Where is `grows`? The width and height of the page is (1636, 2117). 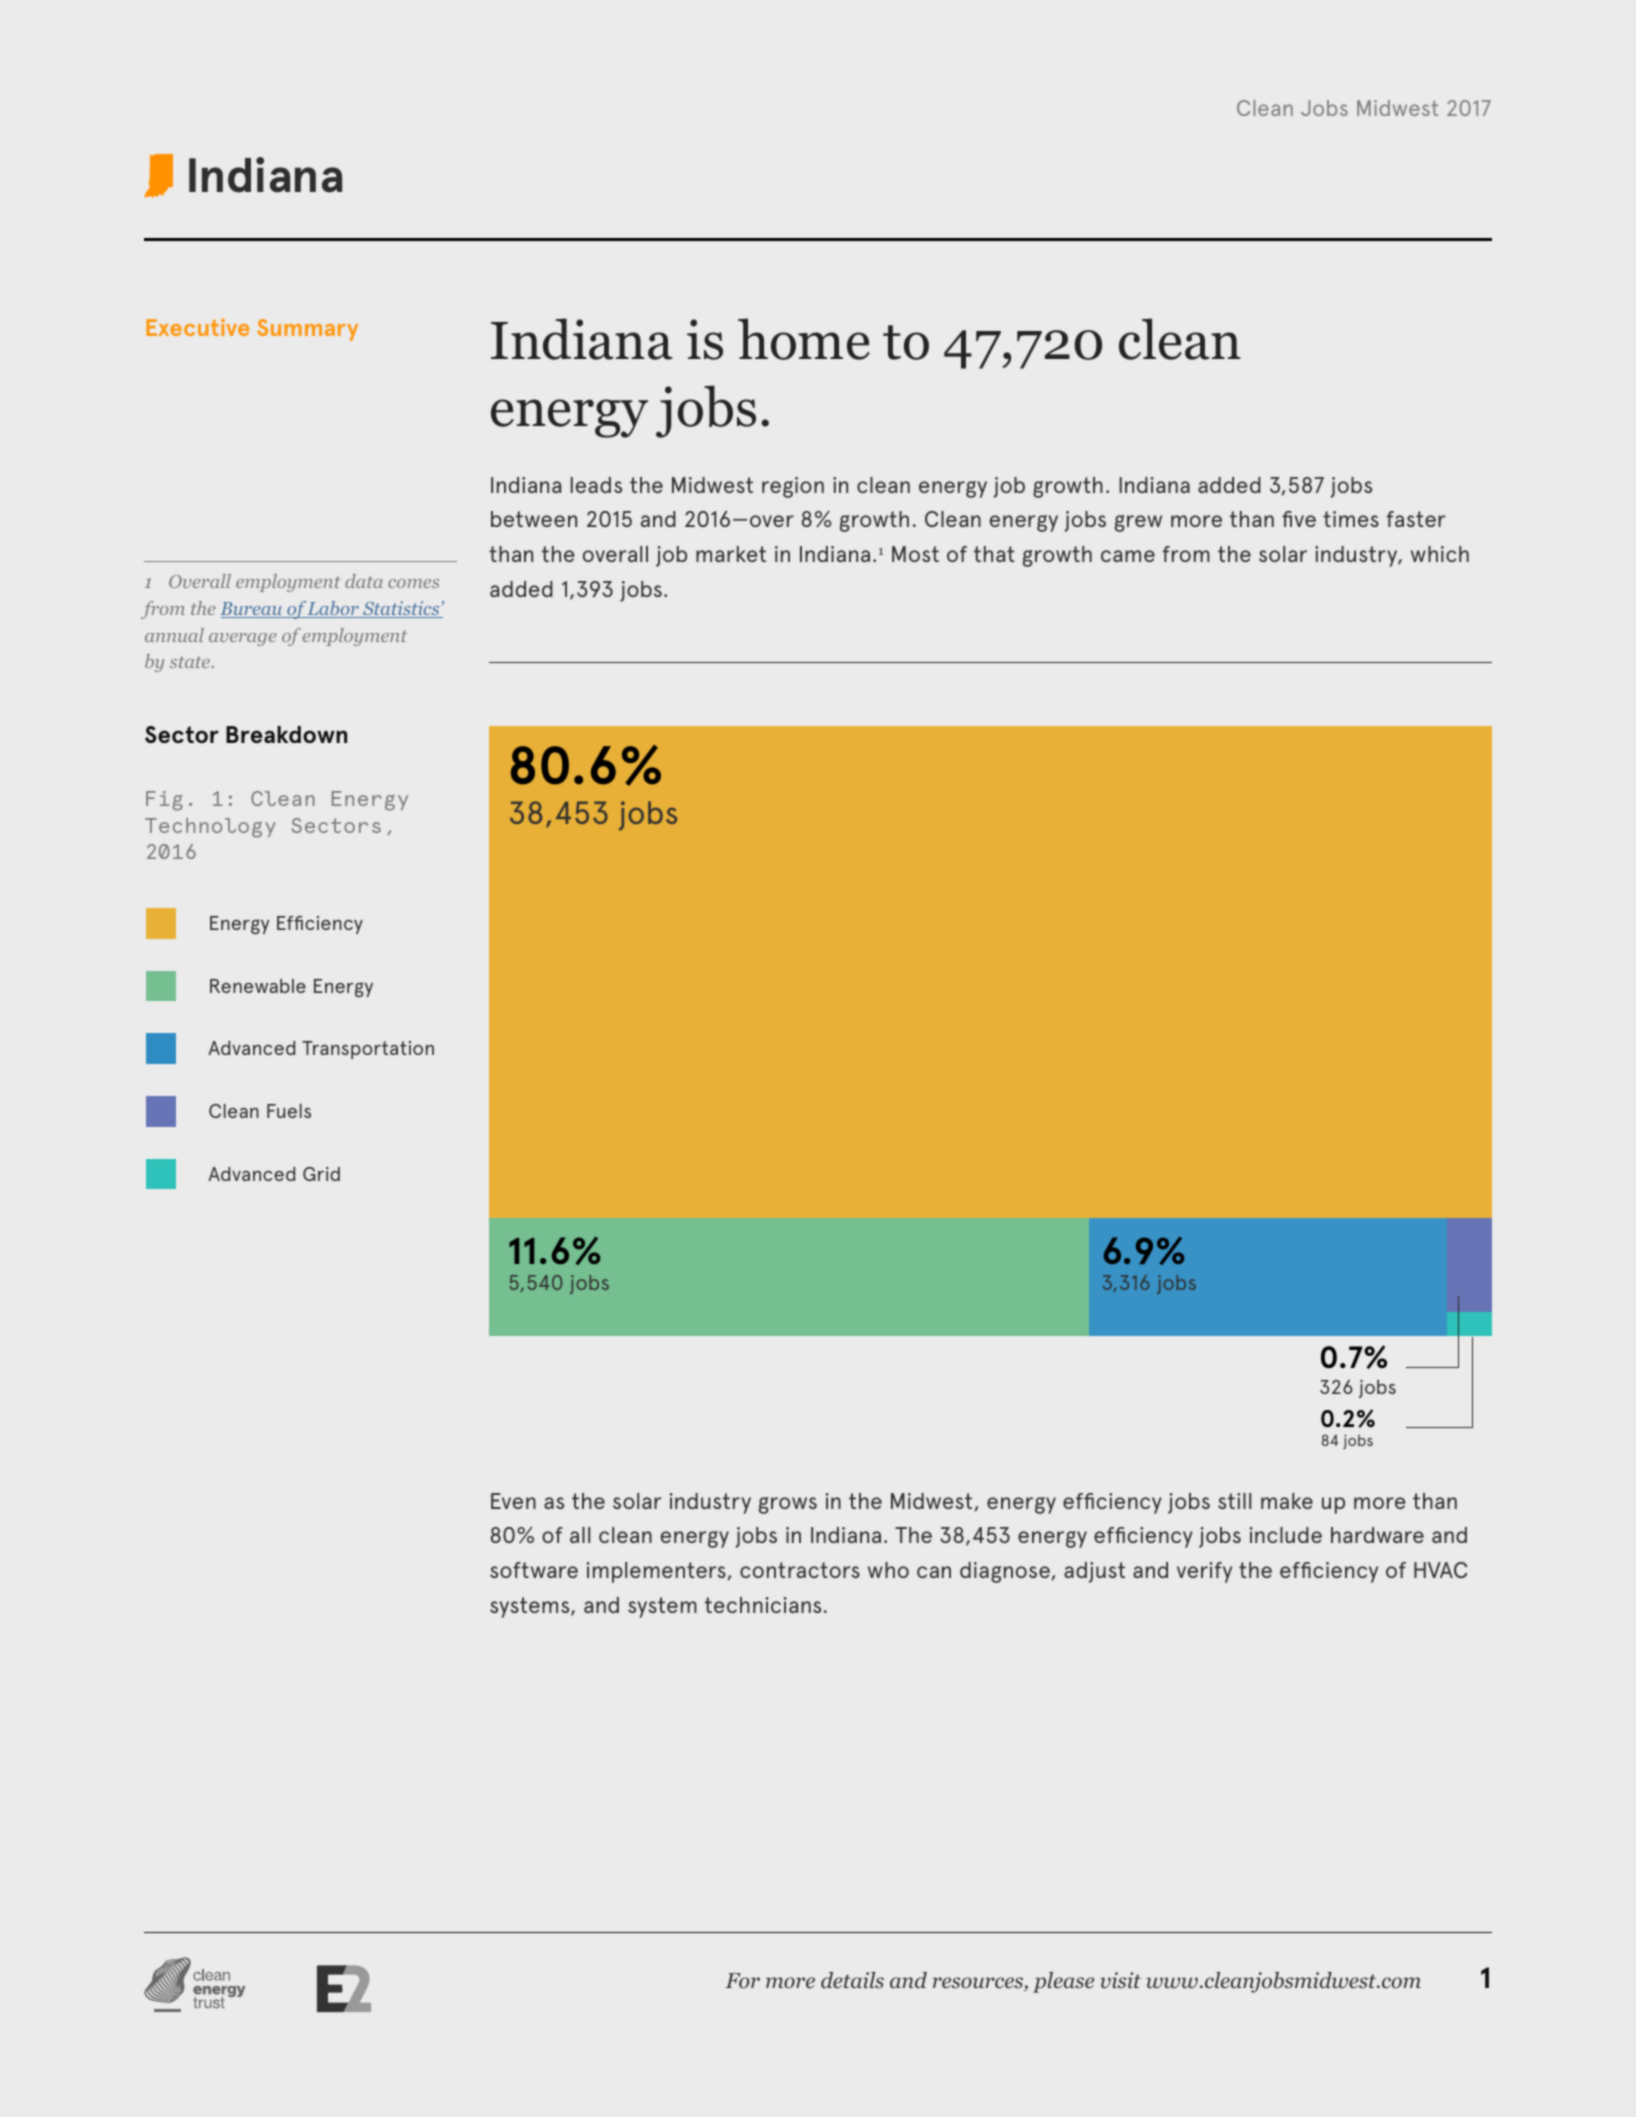
grows is located at coordinates (788, 1505).
